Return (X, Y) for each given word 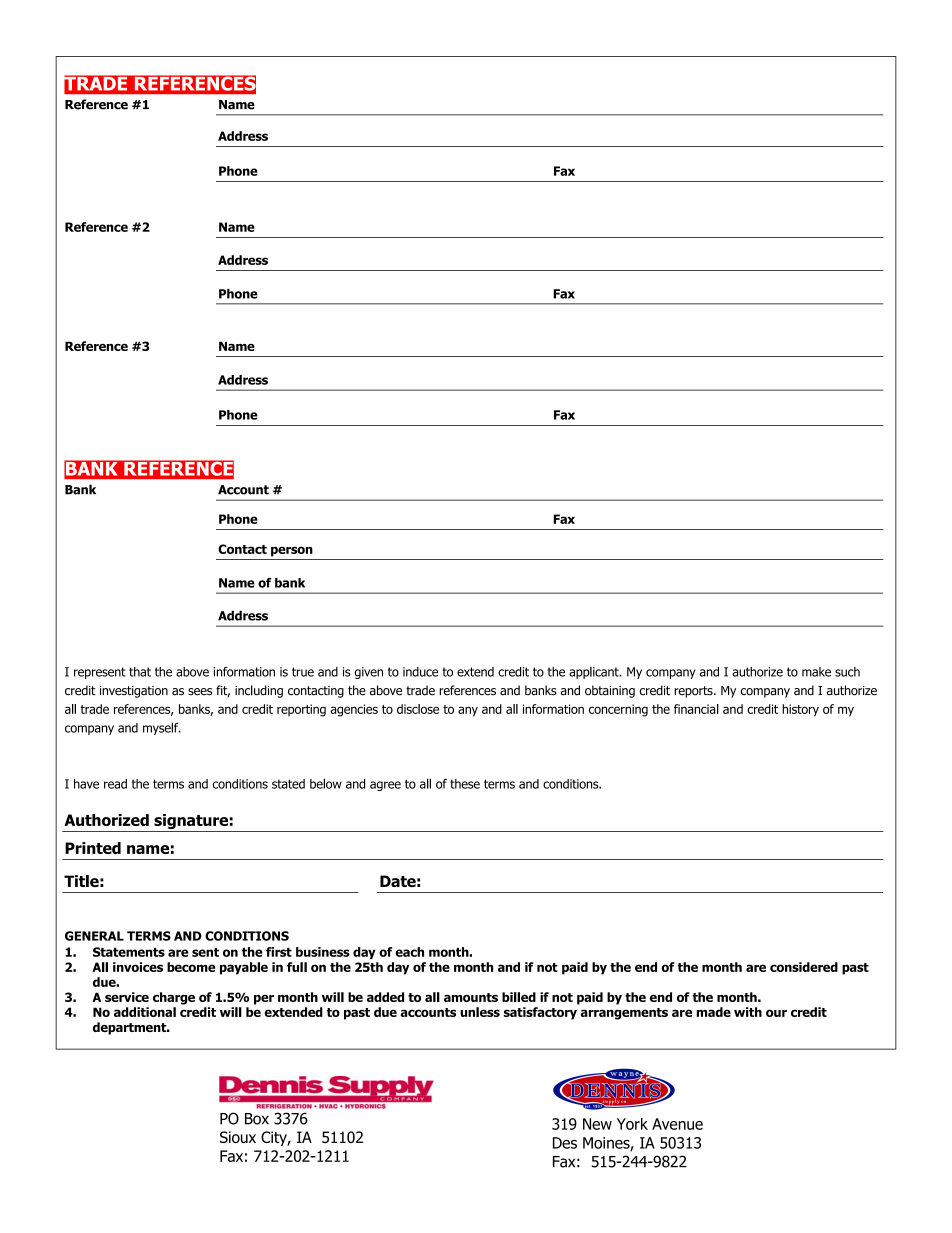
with (748, 1012)
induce (420, 672)
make (816, 672)
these (465, 784)
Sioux (238, 1137)
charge (174, 998)
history (800, 710)
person (292, 551)
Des (565, 1143)
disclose (418, 709)
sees (200, 692)
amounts (471, 997)
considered (804, 967)
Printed (93, 848)
